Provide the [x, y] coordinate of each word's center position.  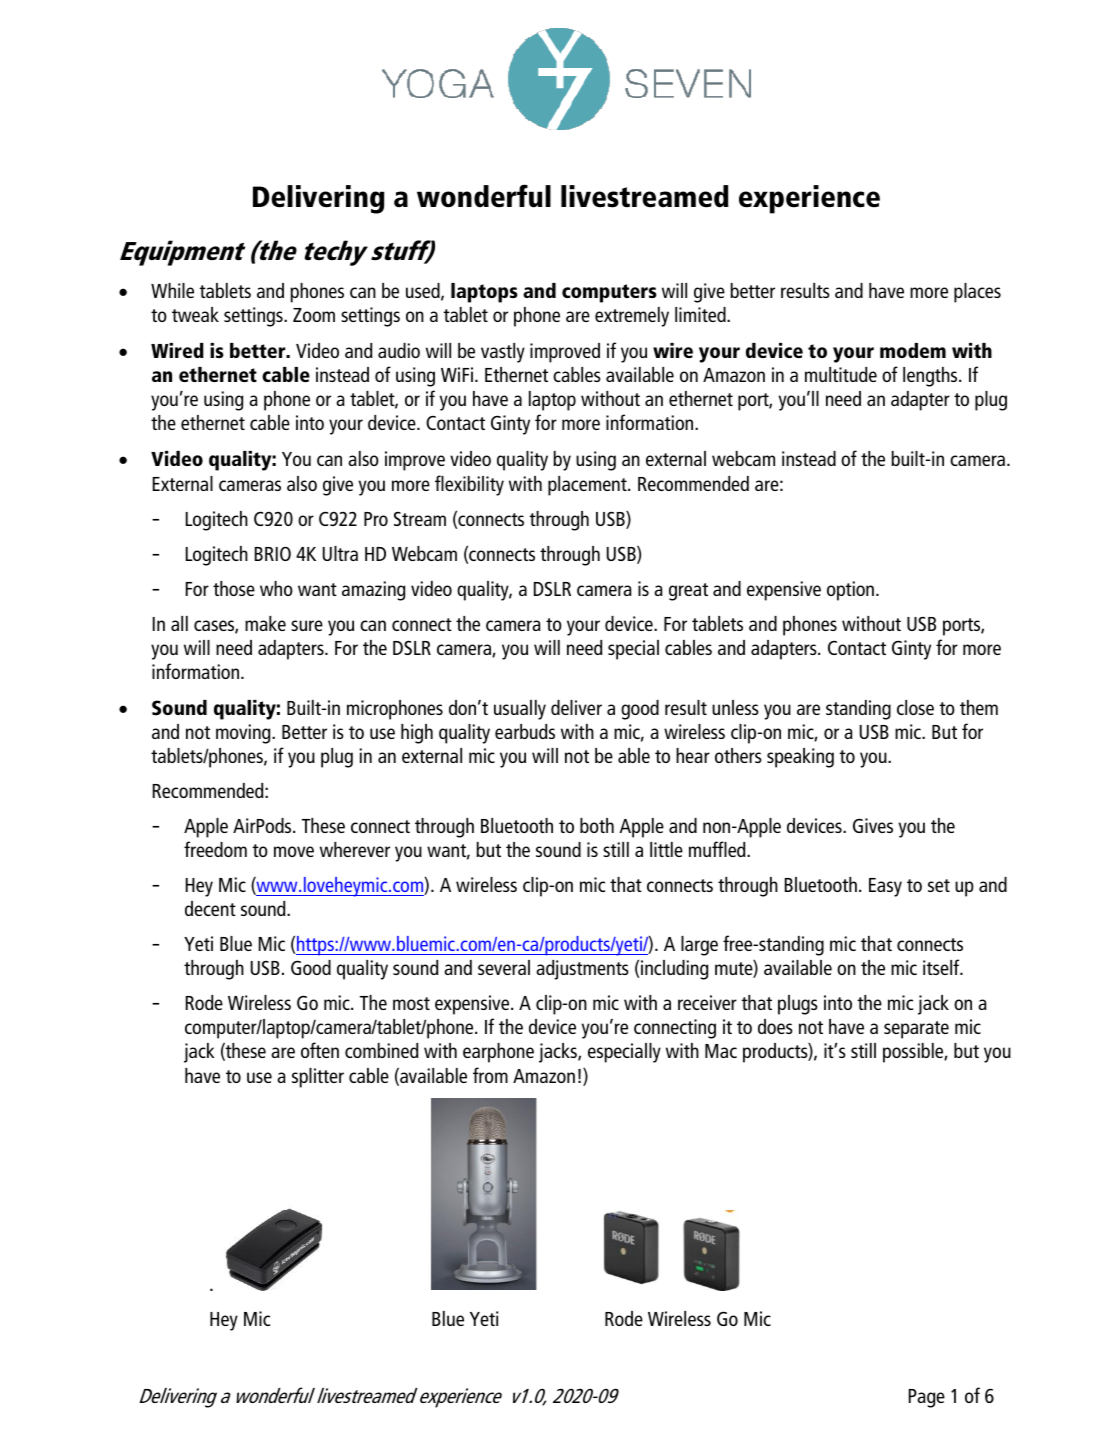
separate [916, 1030]
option [850, 591]
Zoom [314, 315]
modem [913, 350]
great [688, 592]
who [276, 588]
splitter [318, 1078]
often [320, 1050]
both [597, 825]
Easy [885, 887]
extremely [632, 317]
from [490, 1075]
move [294, 851]
